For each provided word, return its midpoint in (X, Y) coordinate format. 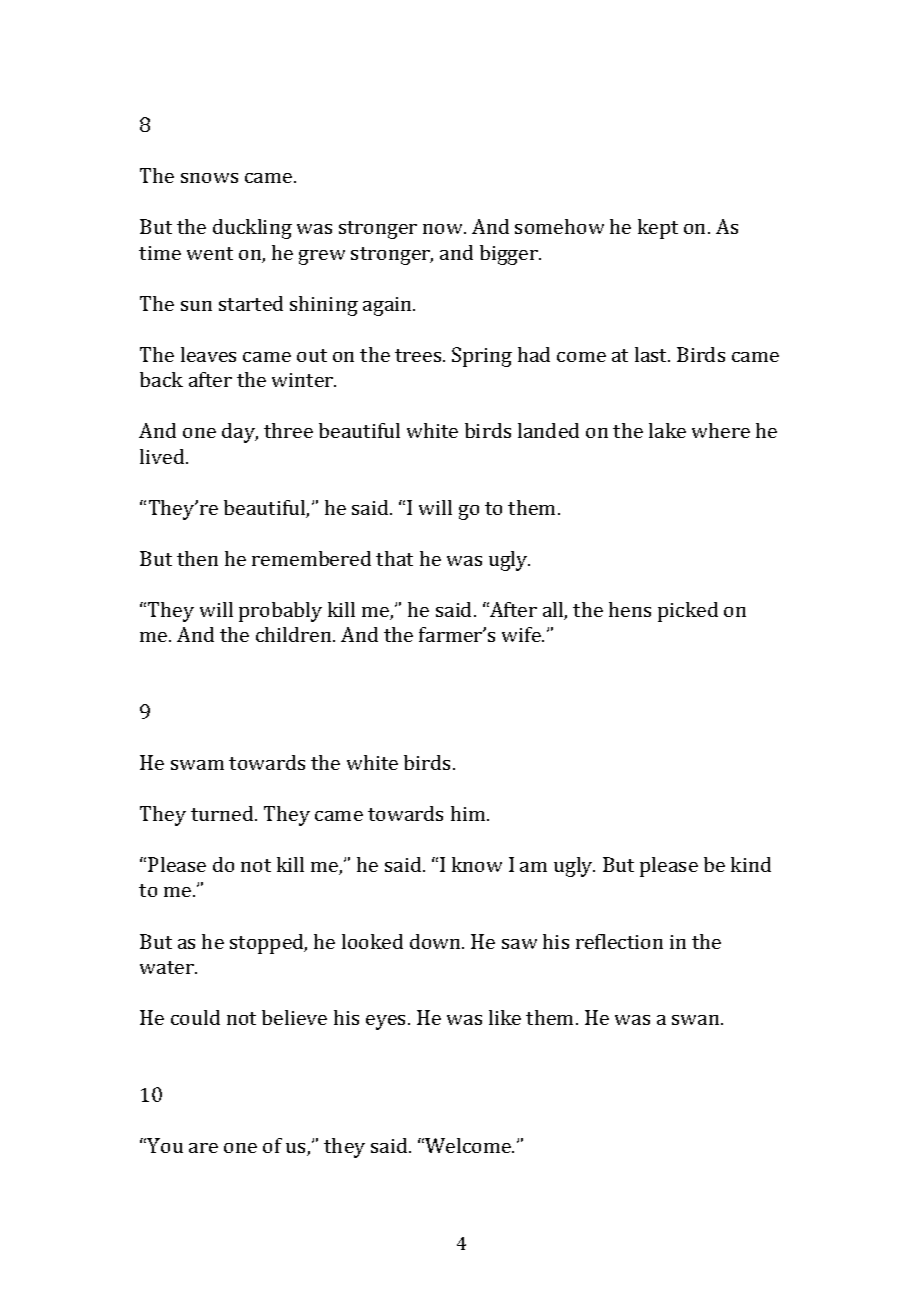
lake (667, 430)
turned (223, 813)
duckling (252, 229)
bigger (510, 255)
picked (688, 612)
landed (548, 430)
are (203, 1148)
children (295, 634)
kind (751, 864)
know (477, 864)
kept (658, 229)
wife (522, 634)
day (240, 433)
